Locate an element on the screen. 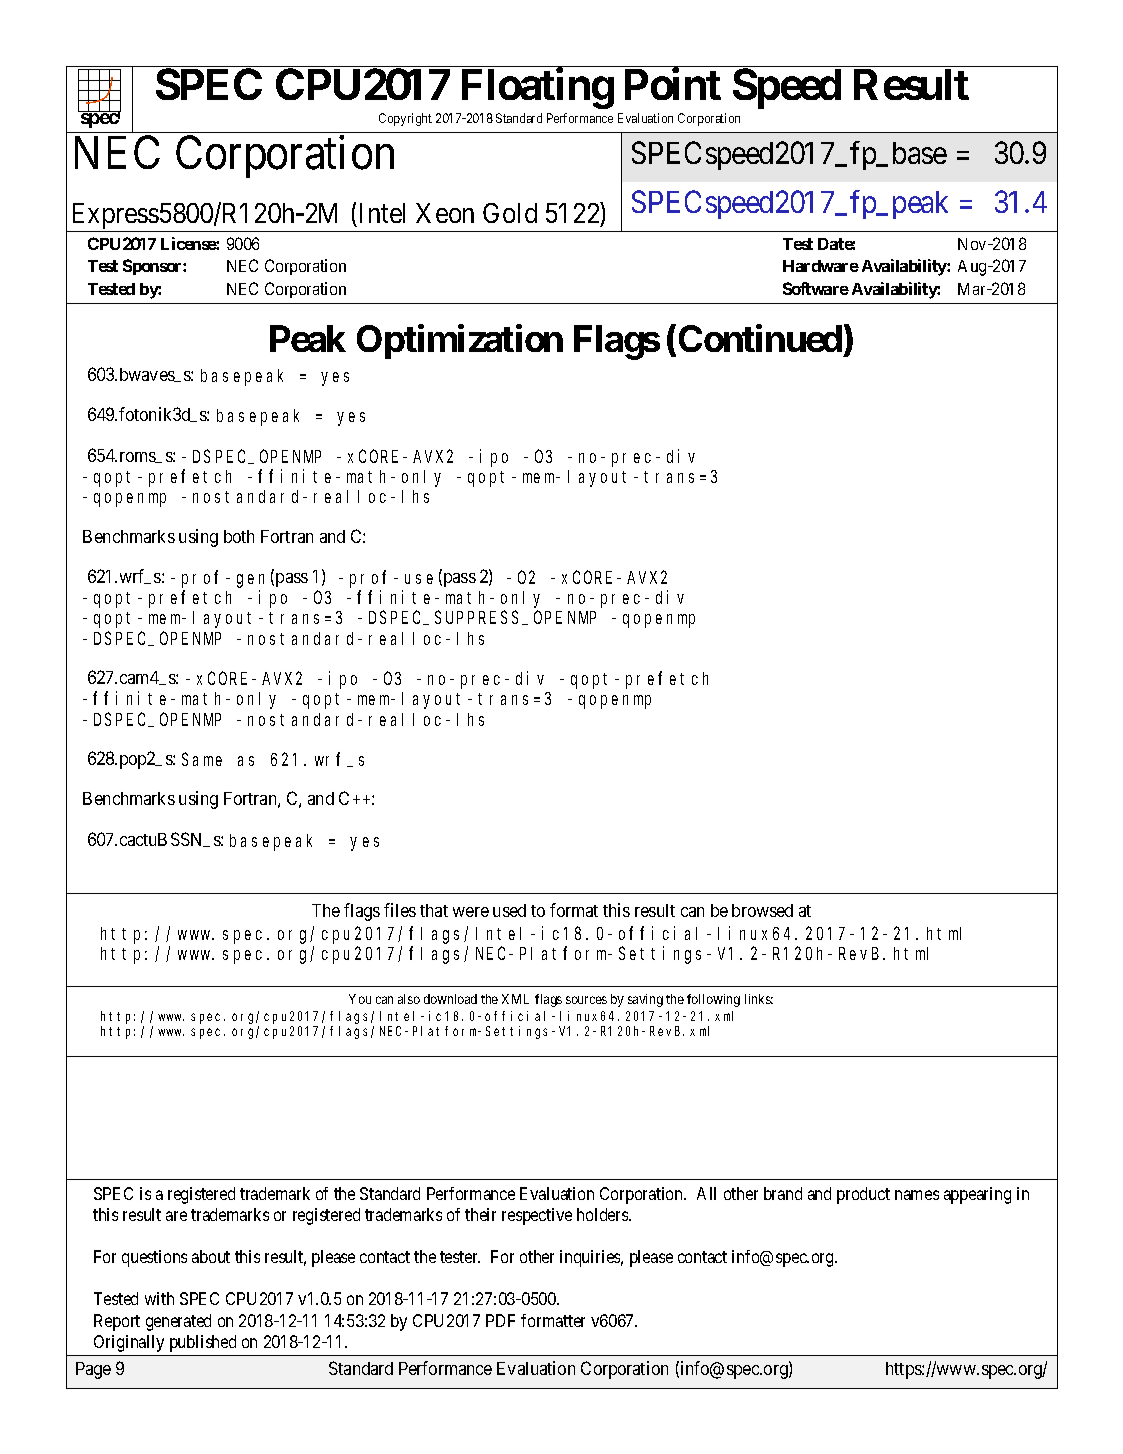  Sponsor is located at coordinates (153, 267).
